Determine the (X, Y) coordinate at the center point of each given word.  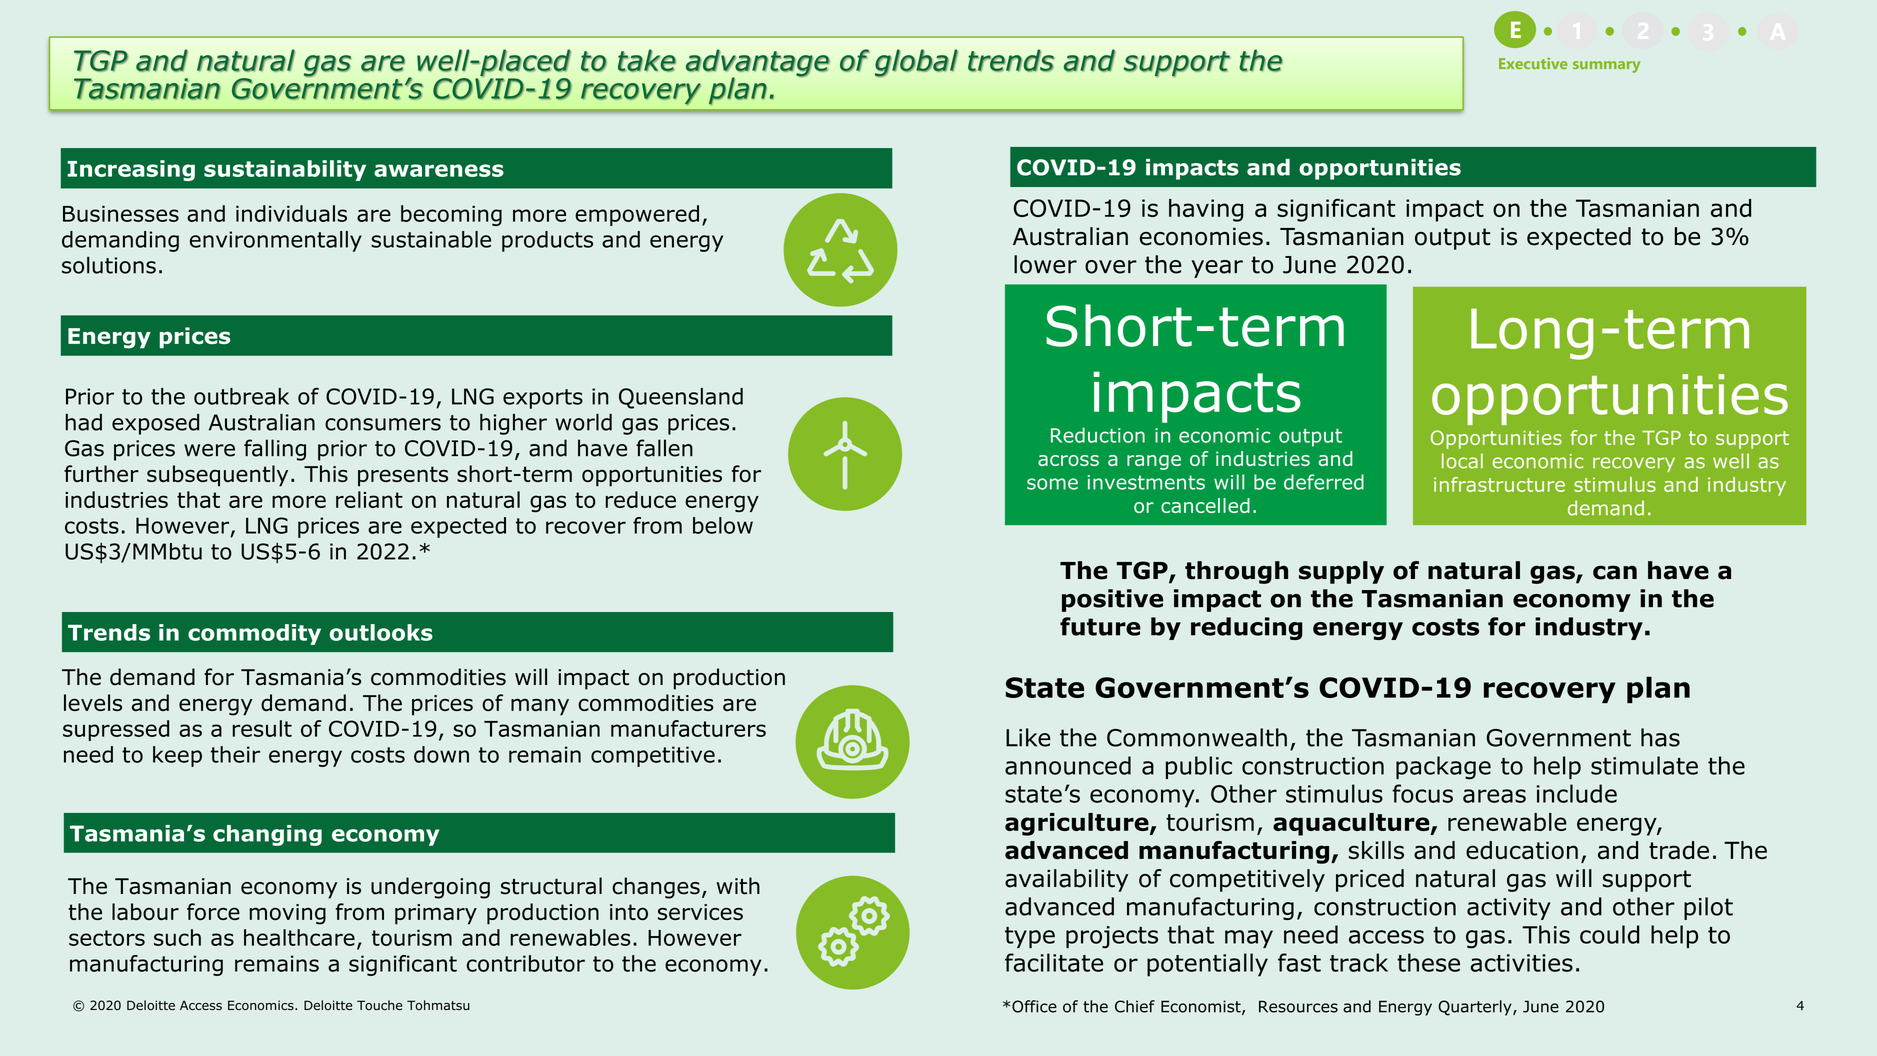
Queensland (681, 398)
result (262, 728)
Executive (1533, 63)
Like (1028, 737)
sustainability (285, 170)
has (1660, 737)
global (916, 63)
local (1462, 461)
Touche (379, 1005)
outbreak (241, 396)
